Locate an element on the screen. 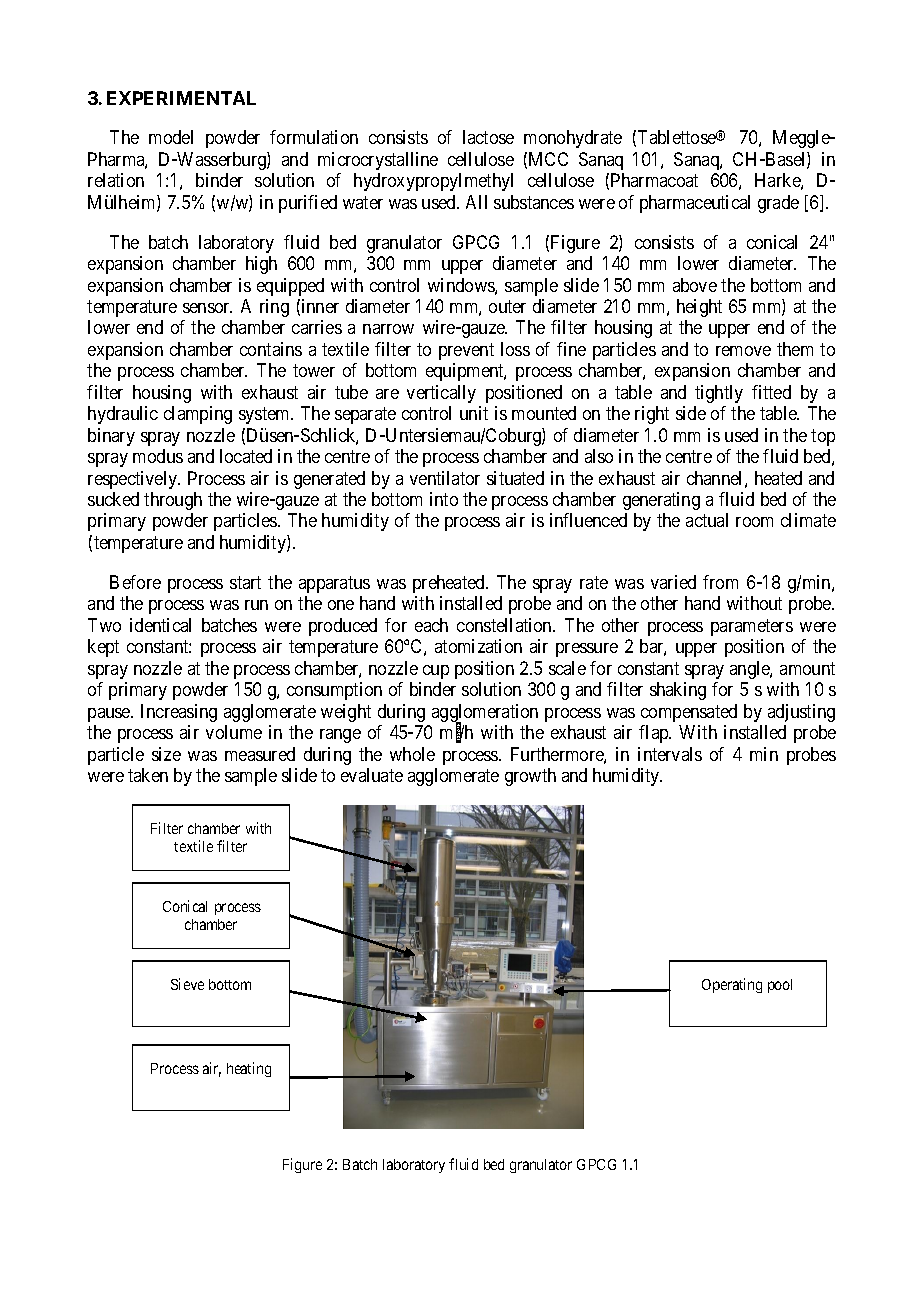  each is located at coordinates (431, 625).
